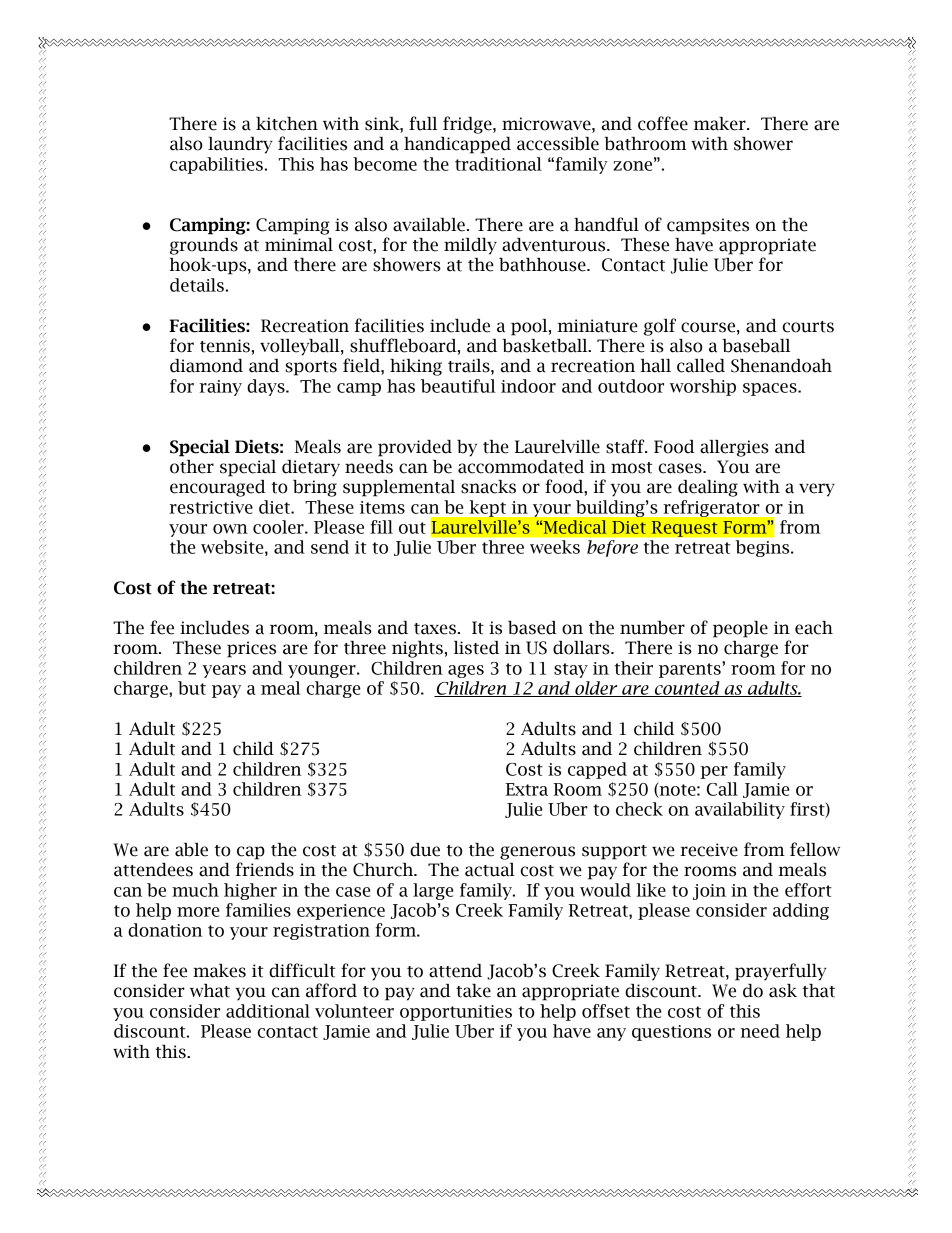 This screenshot has height=1233, width=952. Describe the element at coordinates (687, 689) in the screenshot. I see `counted` at that location.
